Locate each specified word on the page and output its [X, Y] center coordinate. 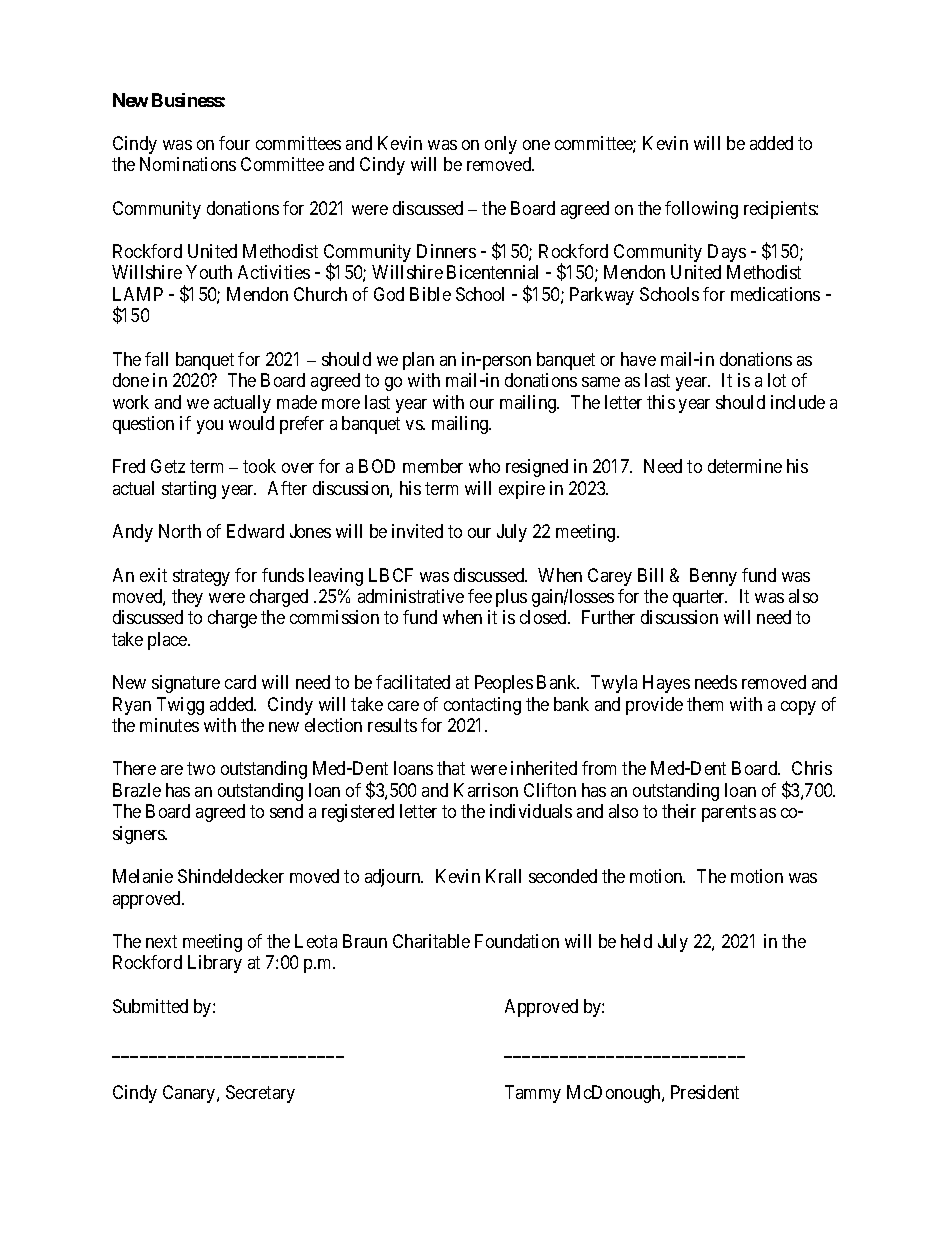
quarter [700, 598]
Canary [190, 1094]
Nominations [188, 164]
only [501, 145]
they [187, 598]
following [701, 210]
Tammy [533, 1094]
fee [480, 596]
